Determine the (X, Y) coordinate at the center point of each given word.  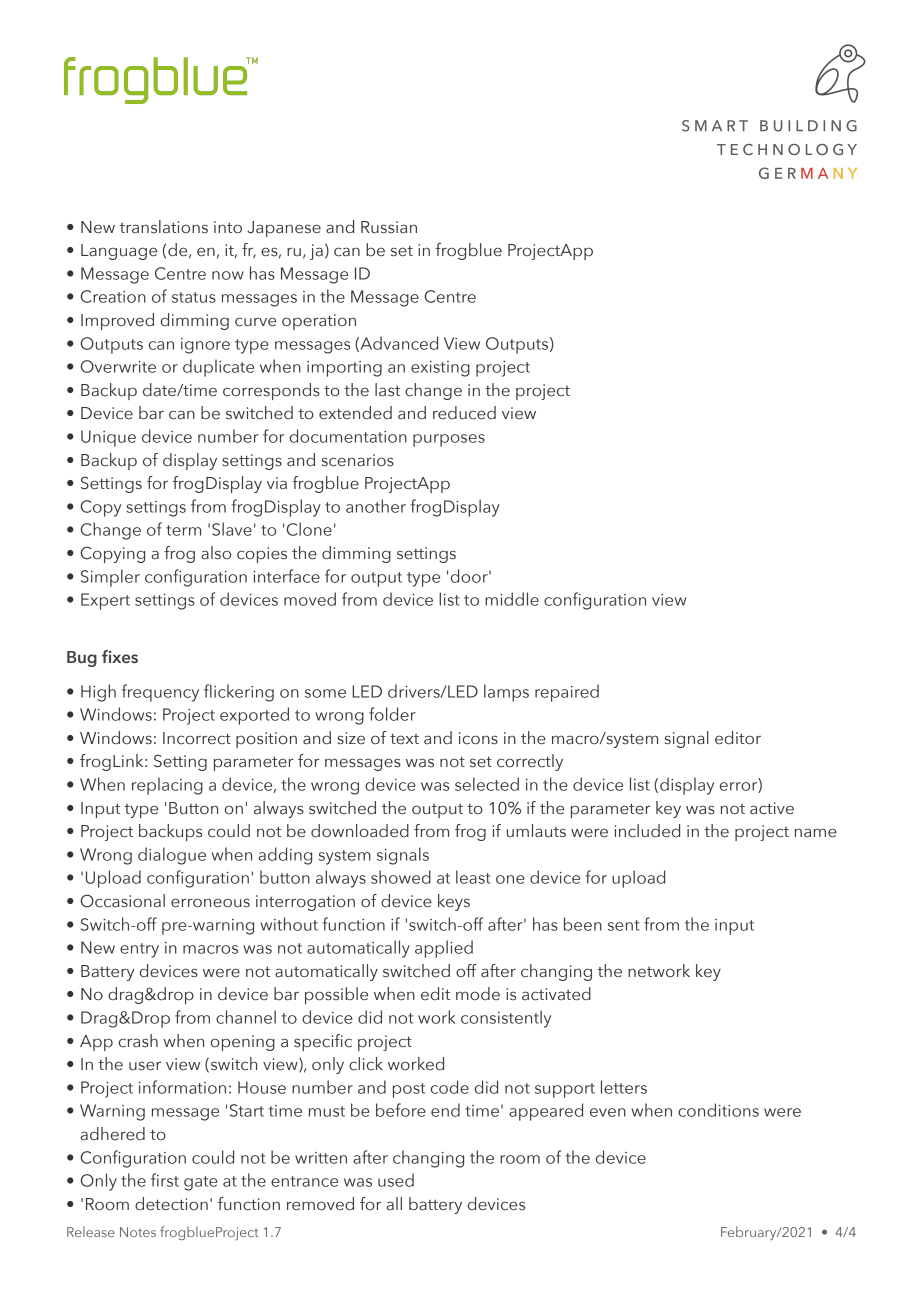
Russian (389, 227)
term (183, 530)
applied (444, 949)
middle (512, 599)
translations (164, 227)
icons (478, 738)
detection (171, 1204)
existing (440, 369)
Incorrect (197, 738)
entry (139, 950)
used (396, 1180)
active (772, 808)
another (376, 506)
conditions (718, 1110)
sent (624, 925)
